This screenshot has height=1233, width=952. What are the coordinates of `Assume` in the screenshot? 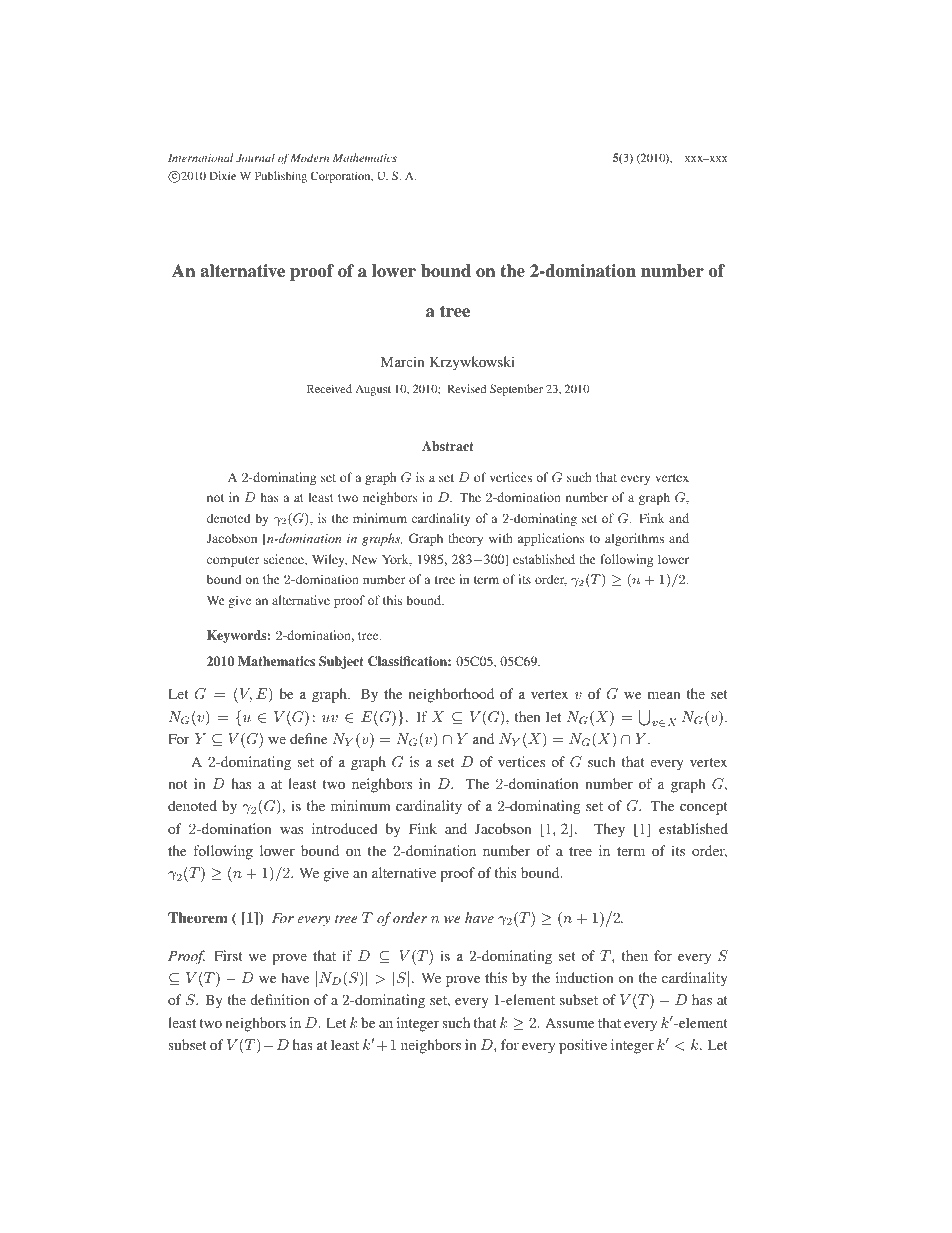 It's located at (569, 1022).
